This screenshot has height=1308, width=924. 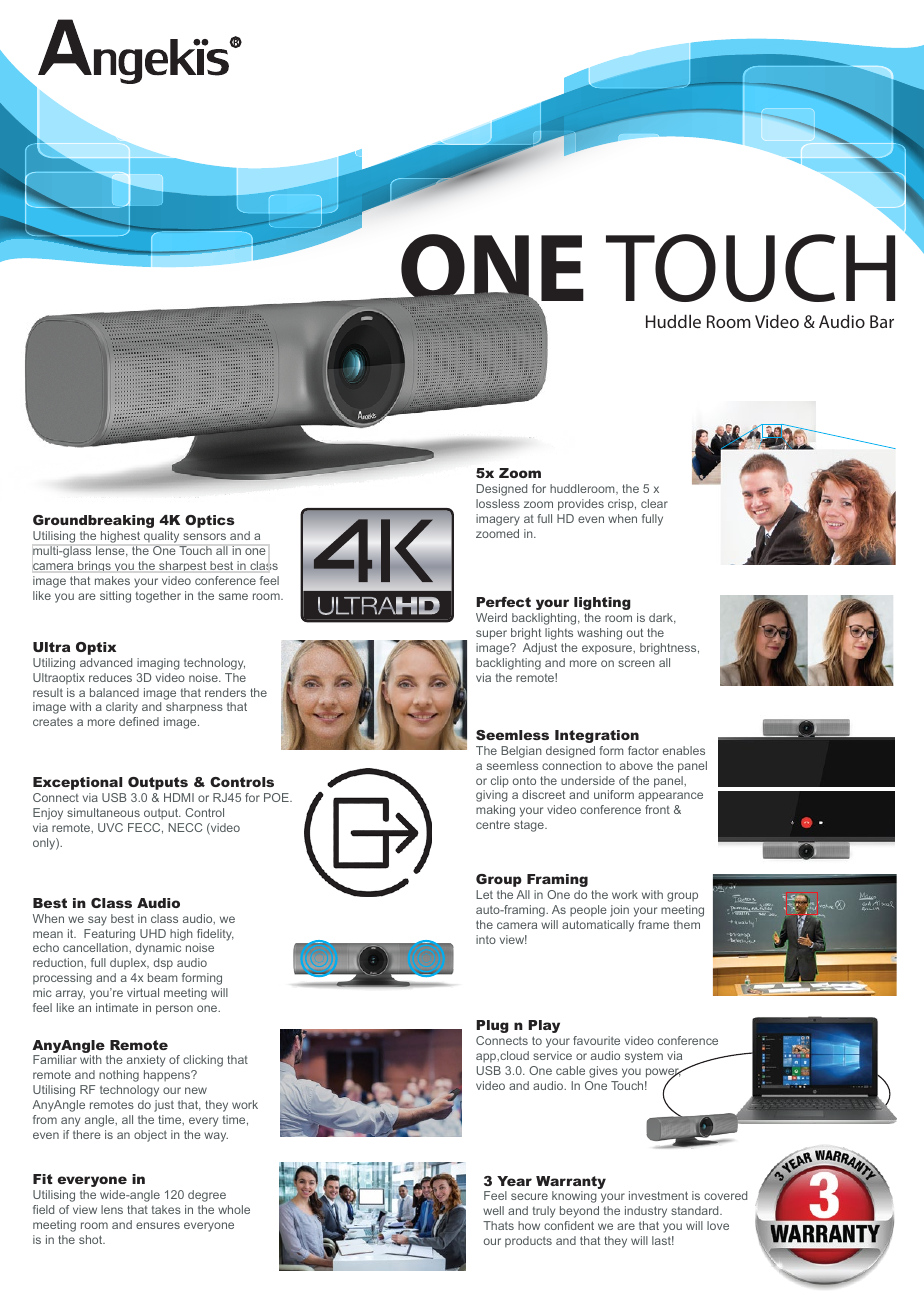 What do you see at coordinates (93, 521) in the screenshot?
I see `Groundbreaking` at bounding box center [93, 521].
